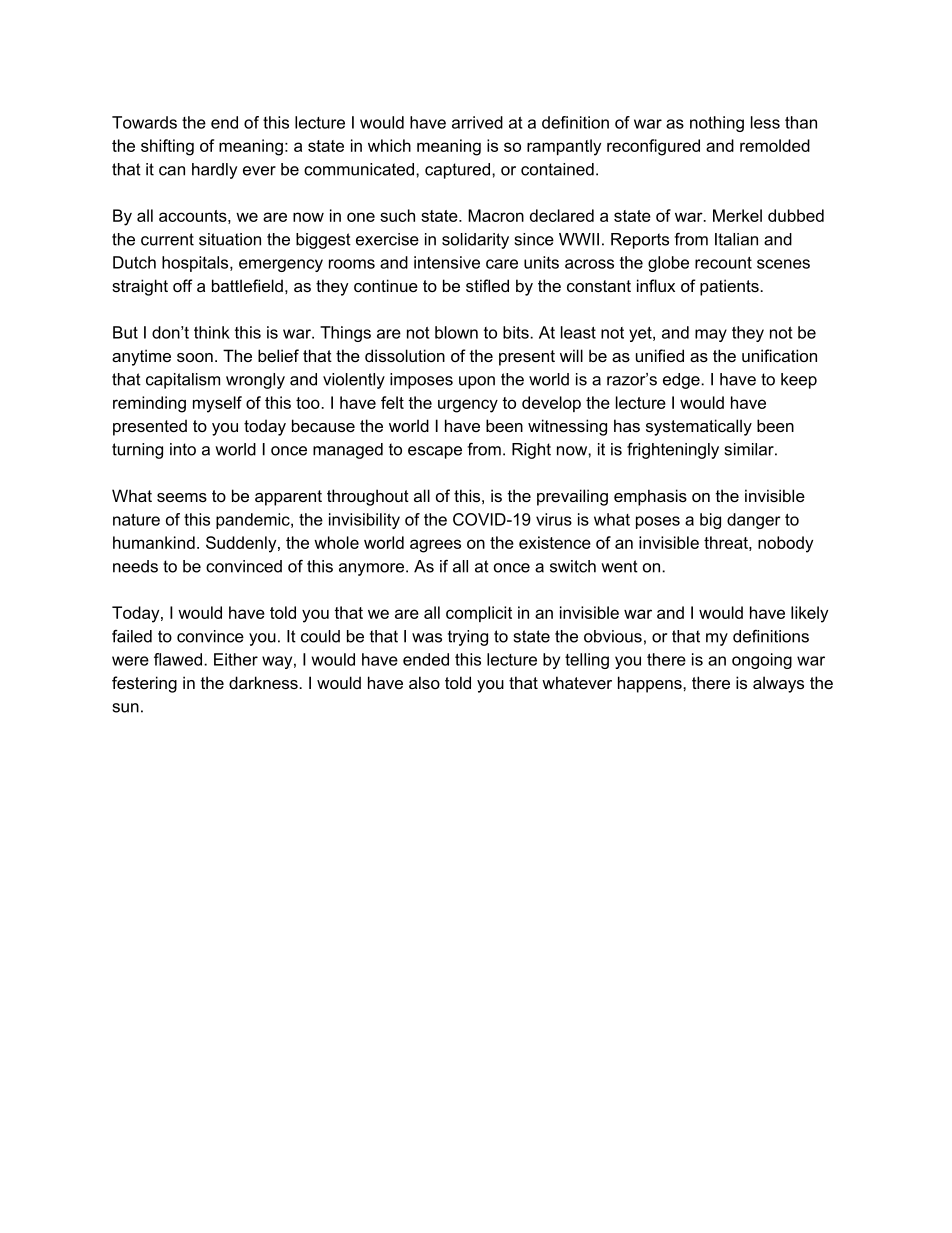  I want to click on arrived, so click(477, 122).
